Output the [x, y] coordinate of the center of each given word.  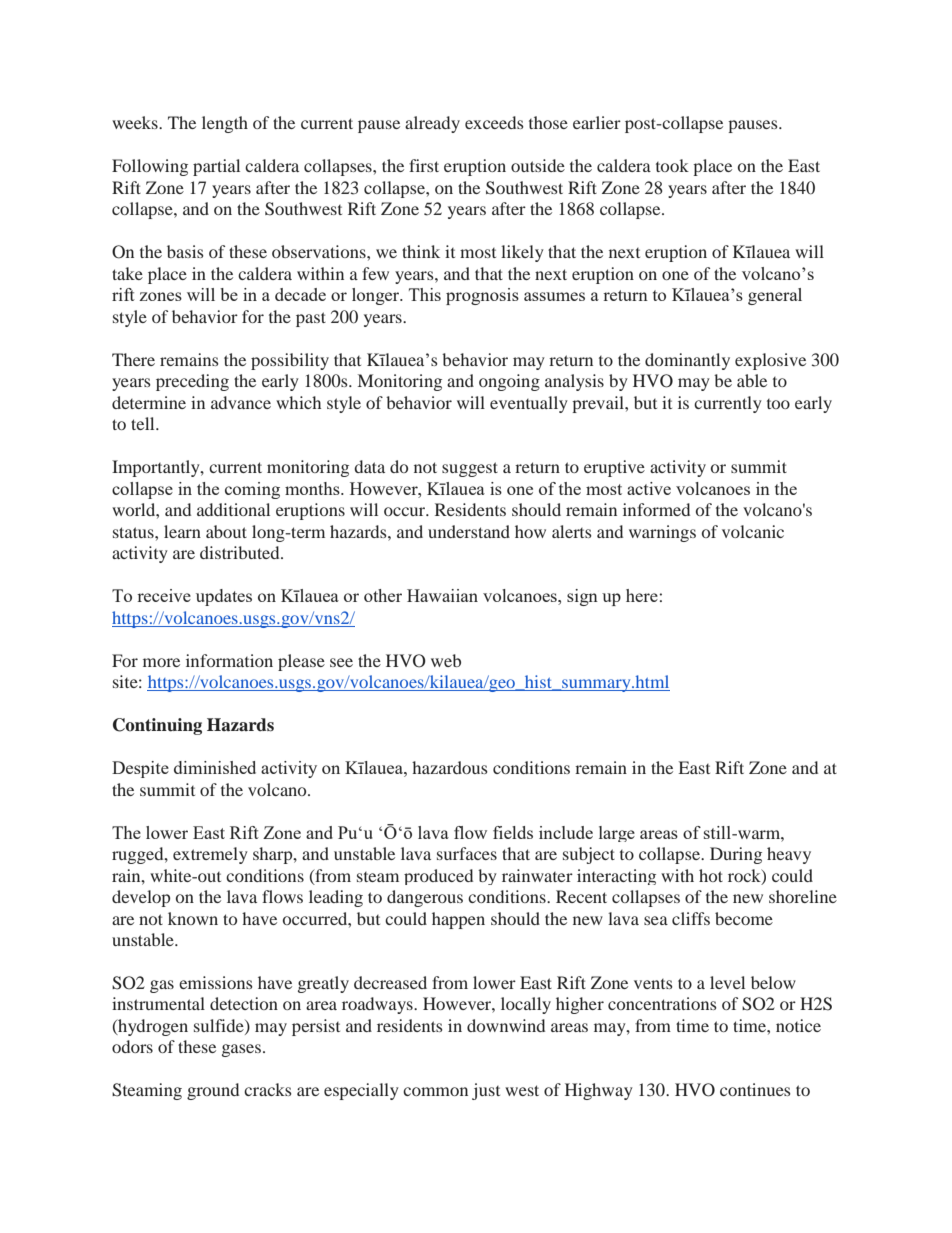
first [424, 165]
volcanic [753, 531]
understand [469, 531]
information [229, 660]
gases [241, 1050]
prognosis [482, 296]
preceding [192, 382]
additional [233, 509]
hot [711, 875]
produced [438, 877]
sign [582, 597]
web [446, 660]
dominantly [687, 361]
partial [216, 167]
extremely [210, 855]
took [672, 165]
